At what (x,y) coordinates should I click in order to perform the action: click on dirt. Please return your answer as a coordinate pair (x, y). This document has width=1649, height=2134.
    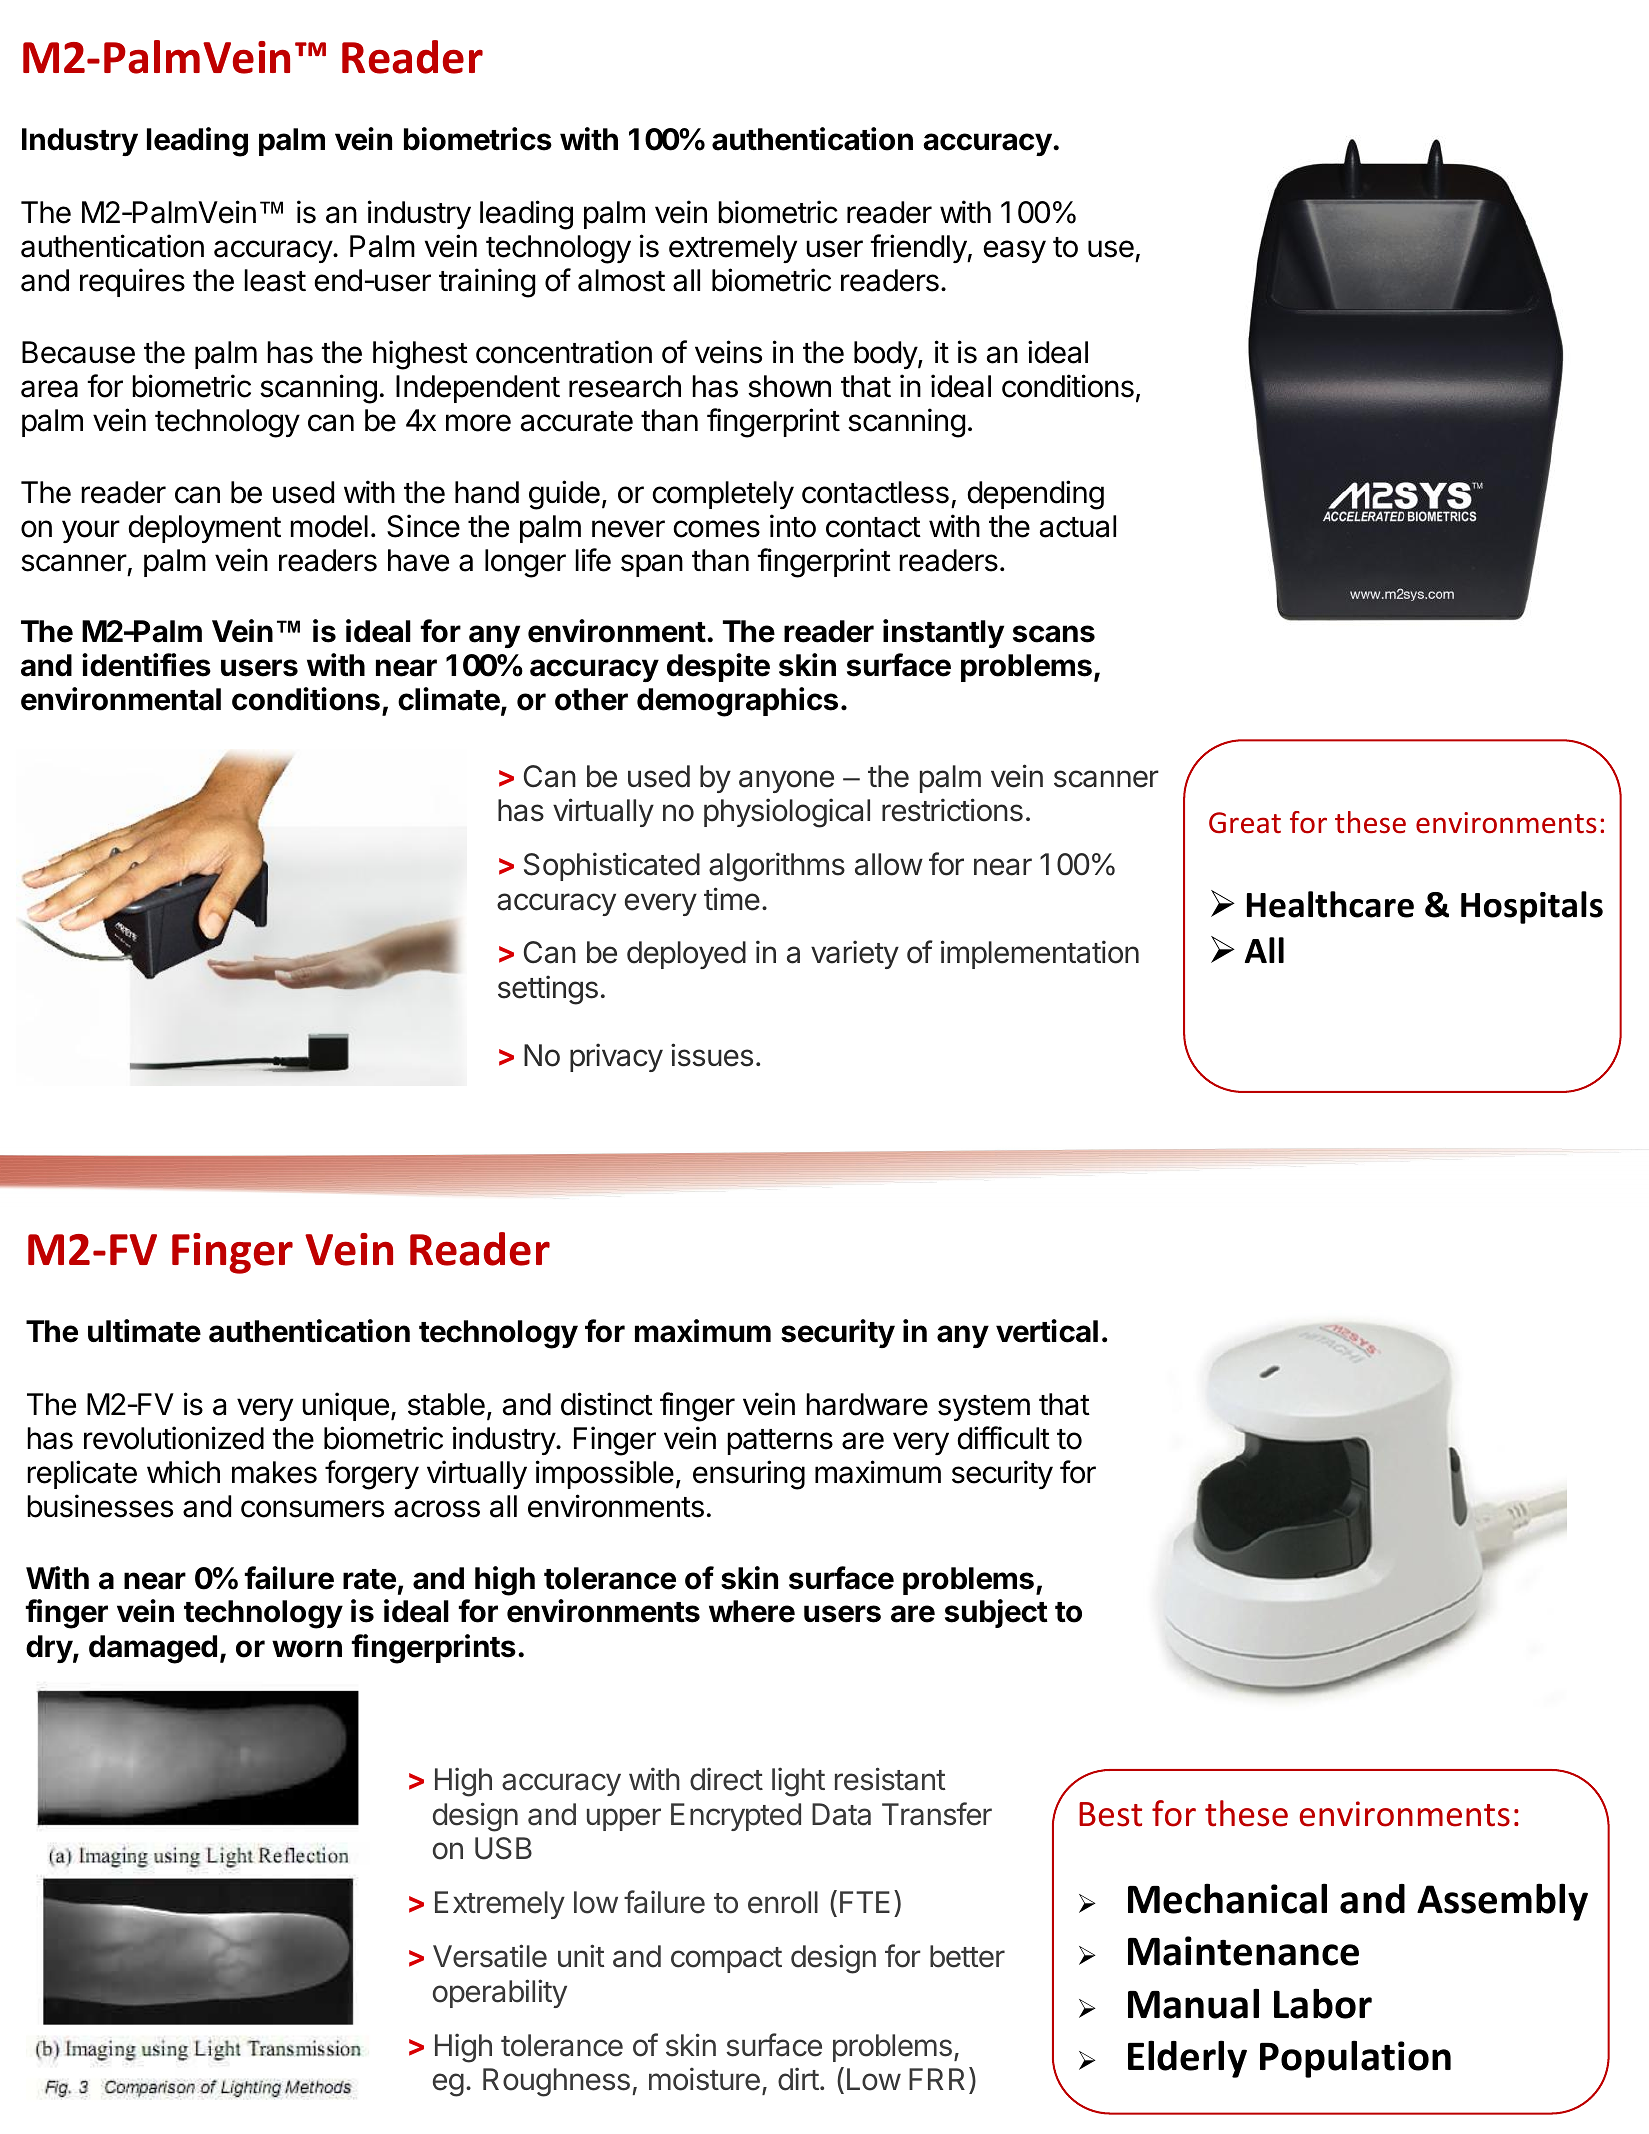
    Looking at the image, I should click on (798, 2079).
